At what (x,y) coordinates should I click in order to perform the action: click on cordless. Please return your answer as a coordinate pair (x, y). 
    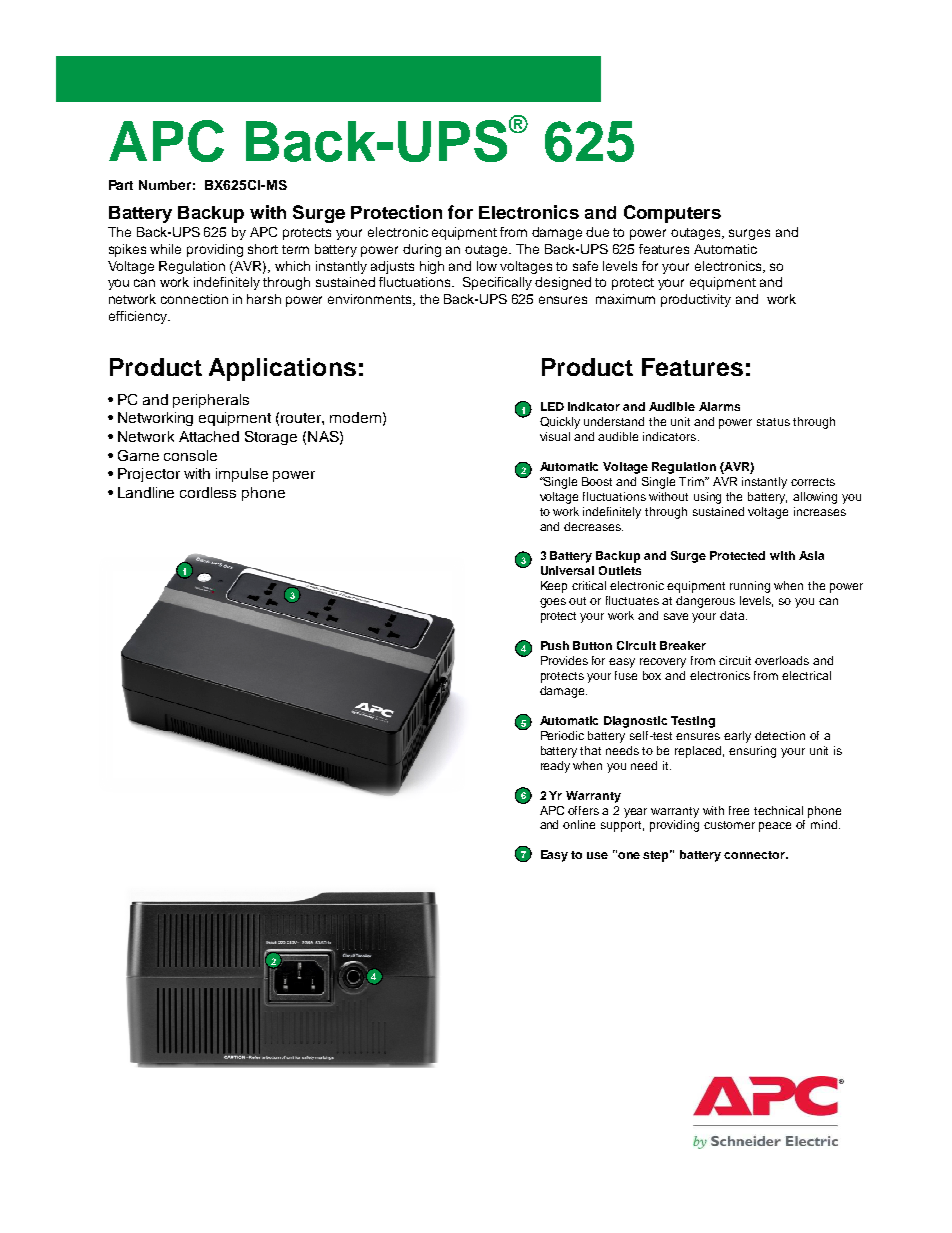
    Looking at the image, I should click on (208, 492).
